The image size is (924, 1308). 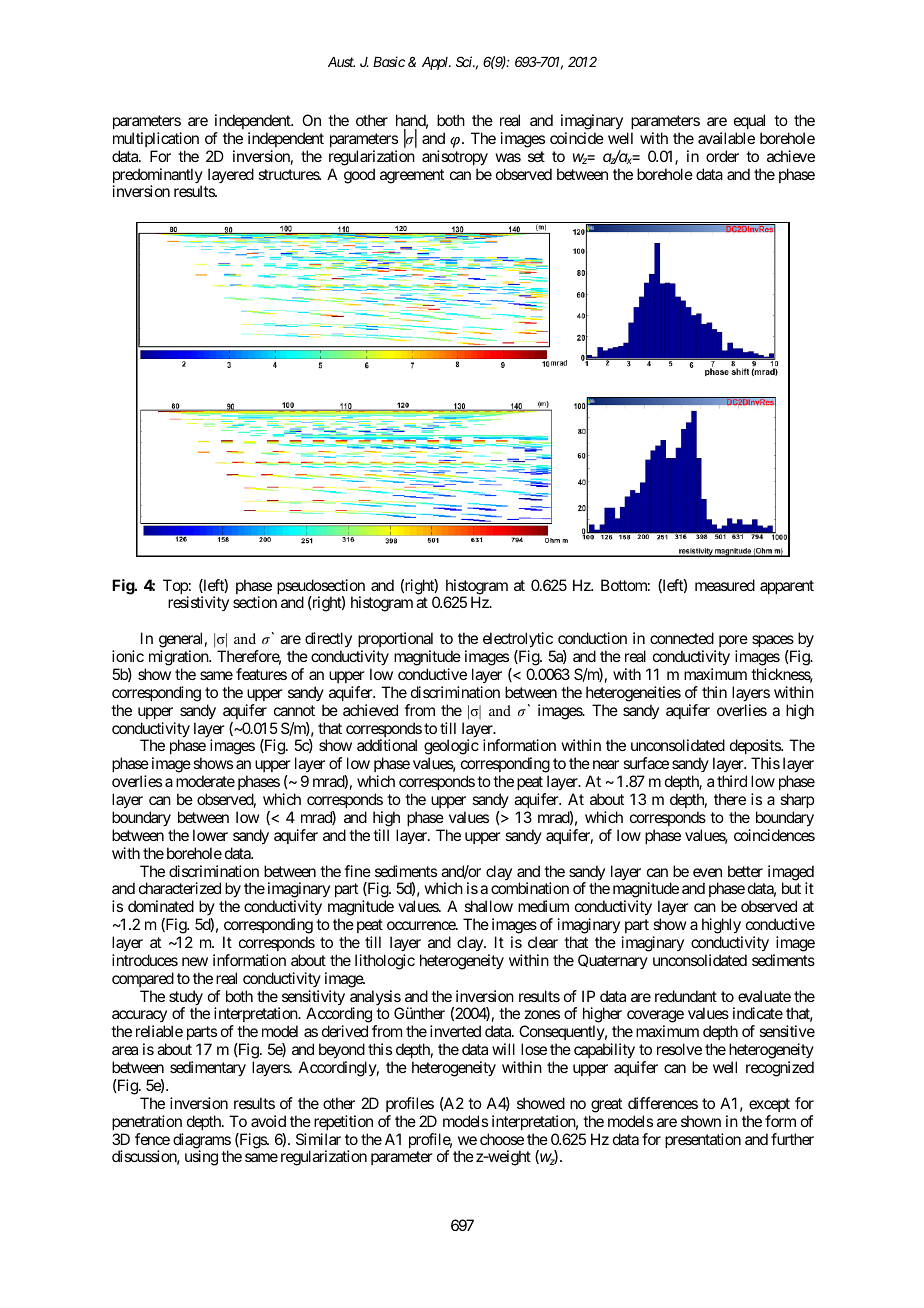 I want to click on deposits, so click(x=756, y=748).
